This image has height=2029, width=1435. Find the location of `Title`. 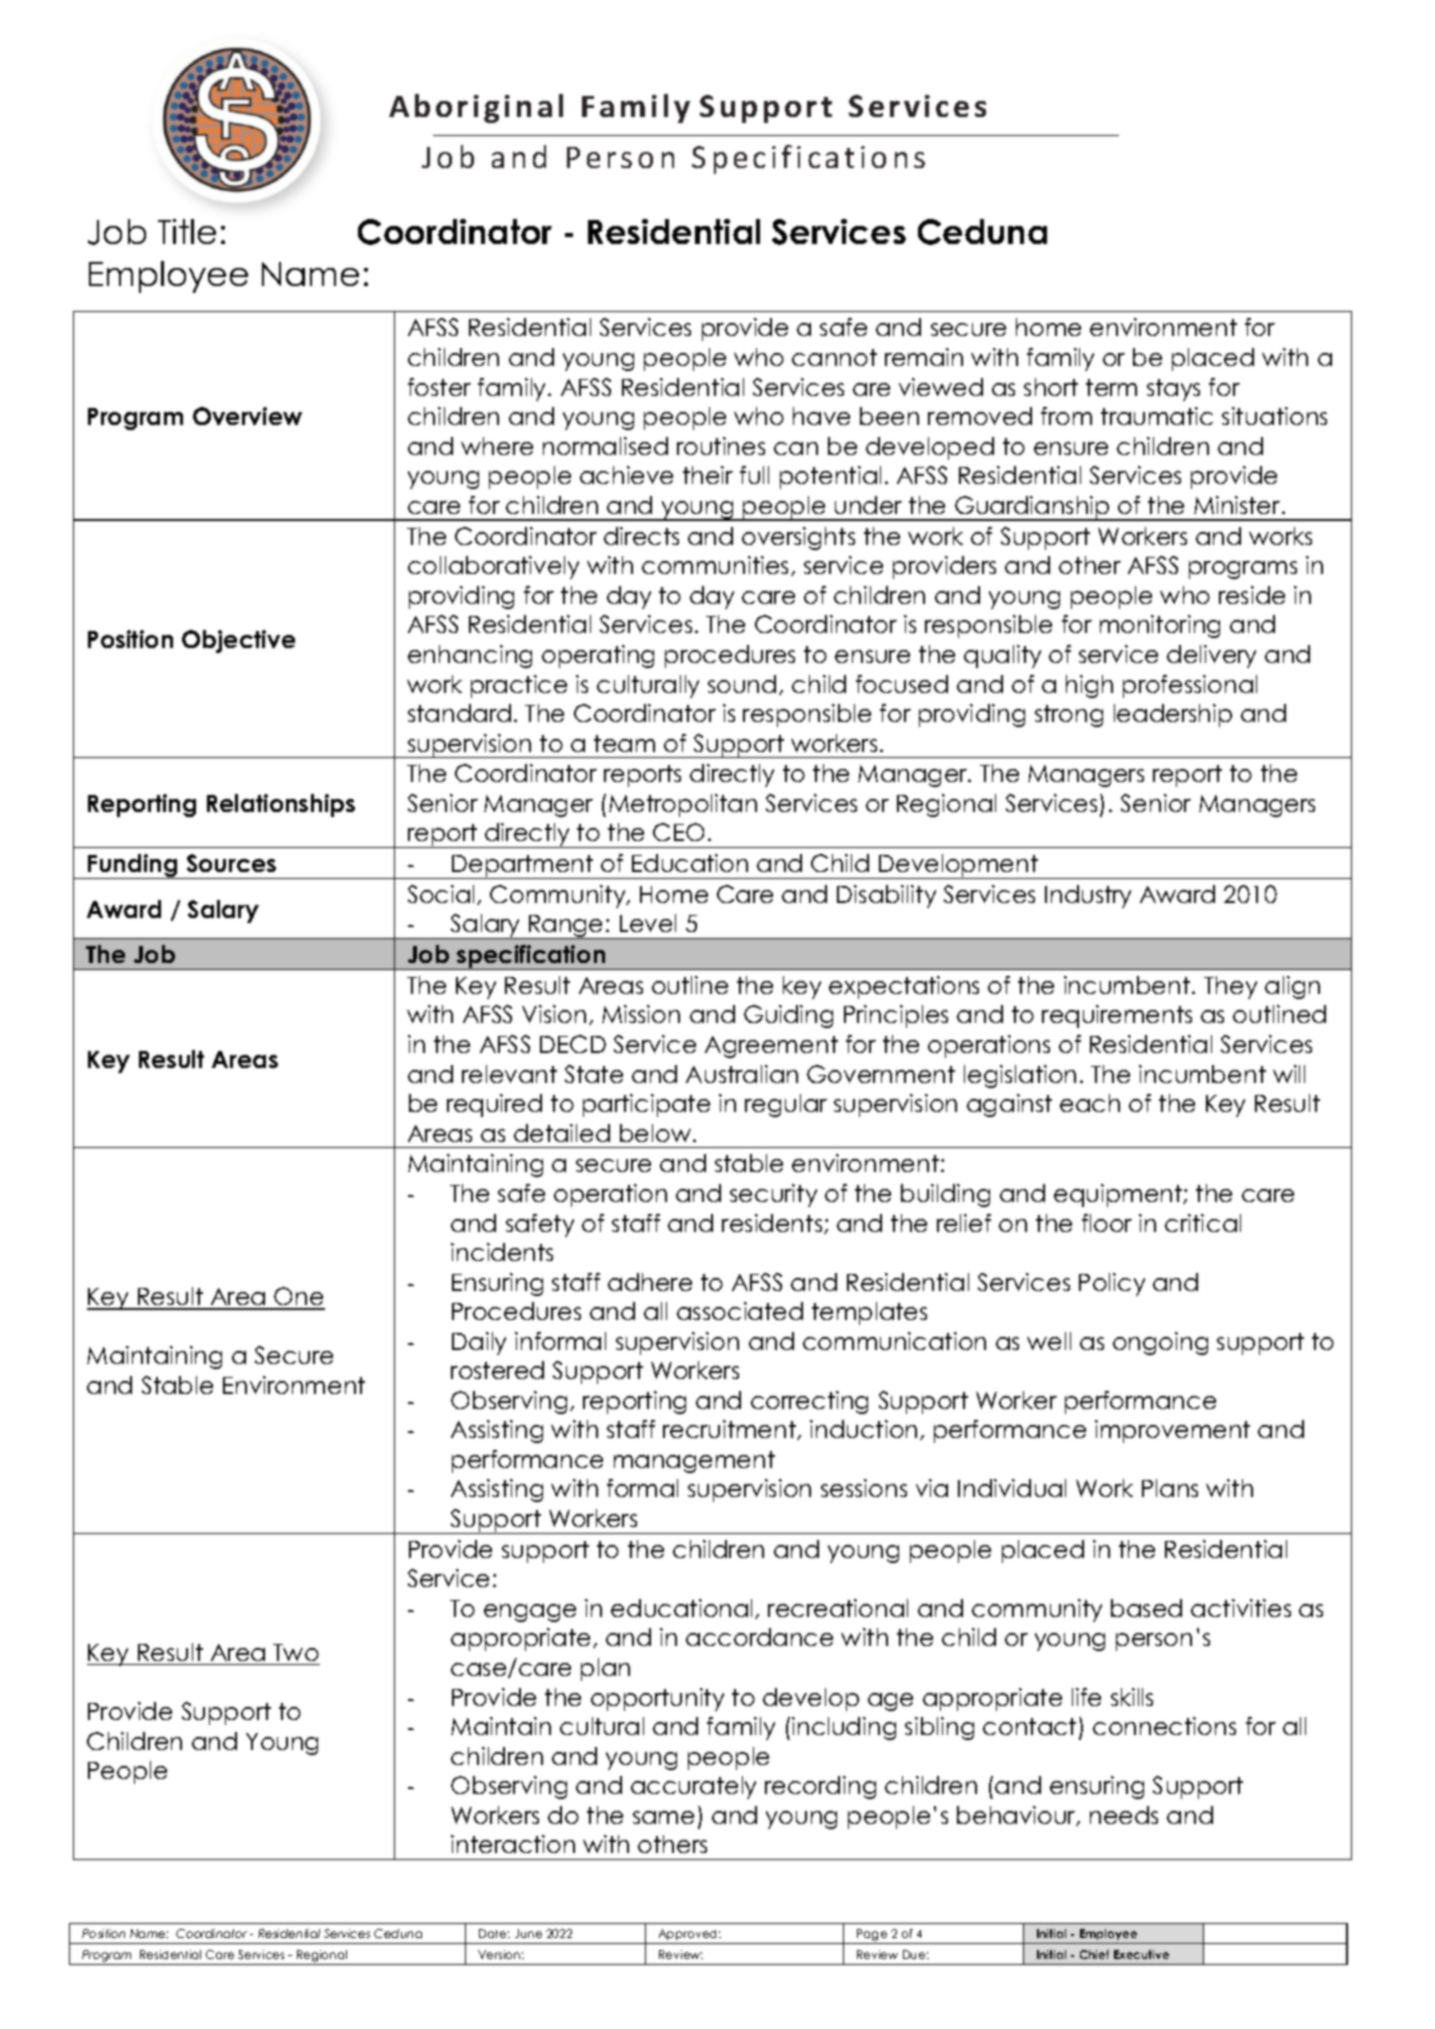

Title is located at coordinates (187, 231).
